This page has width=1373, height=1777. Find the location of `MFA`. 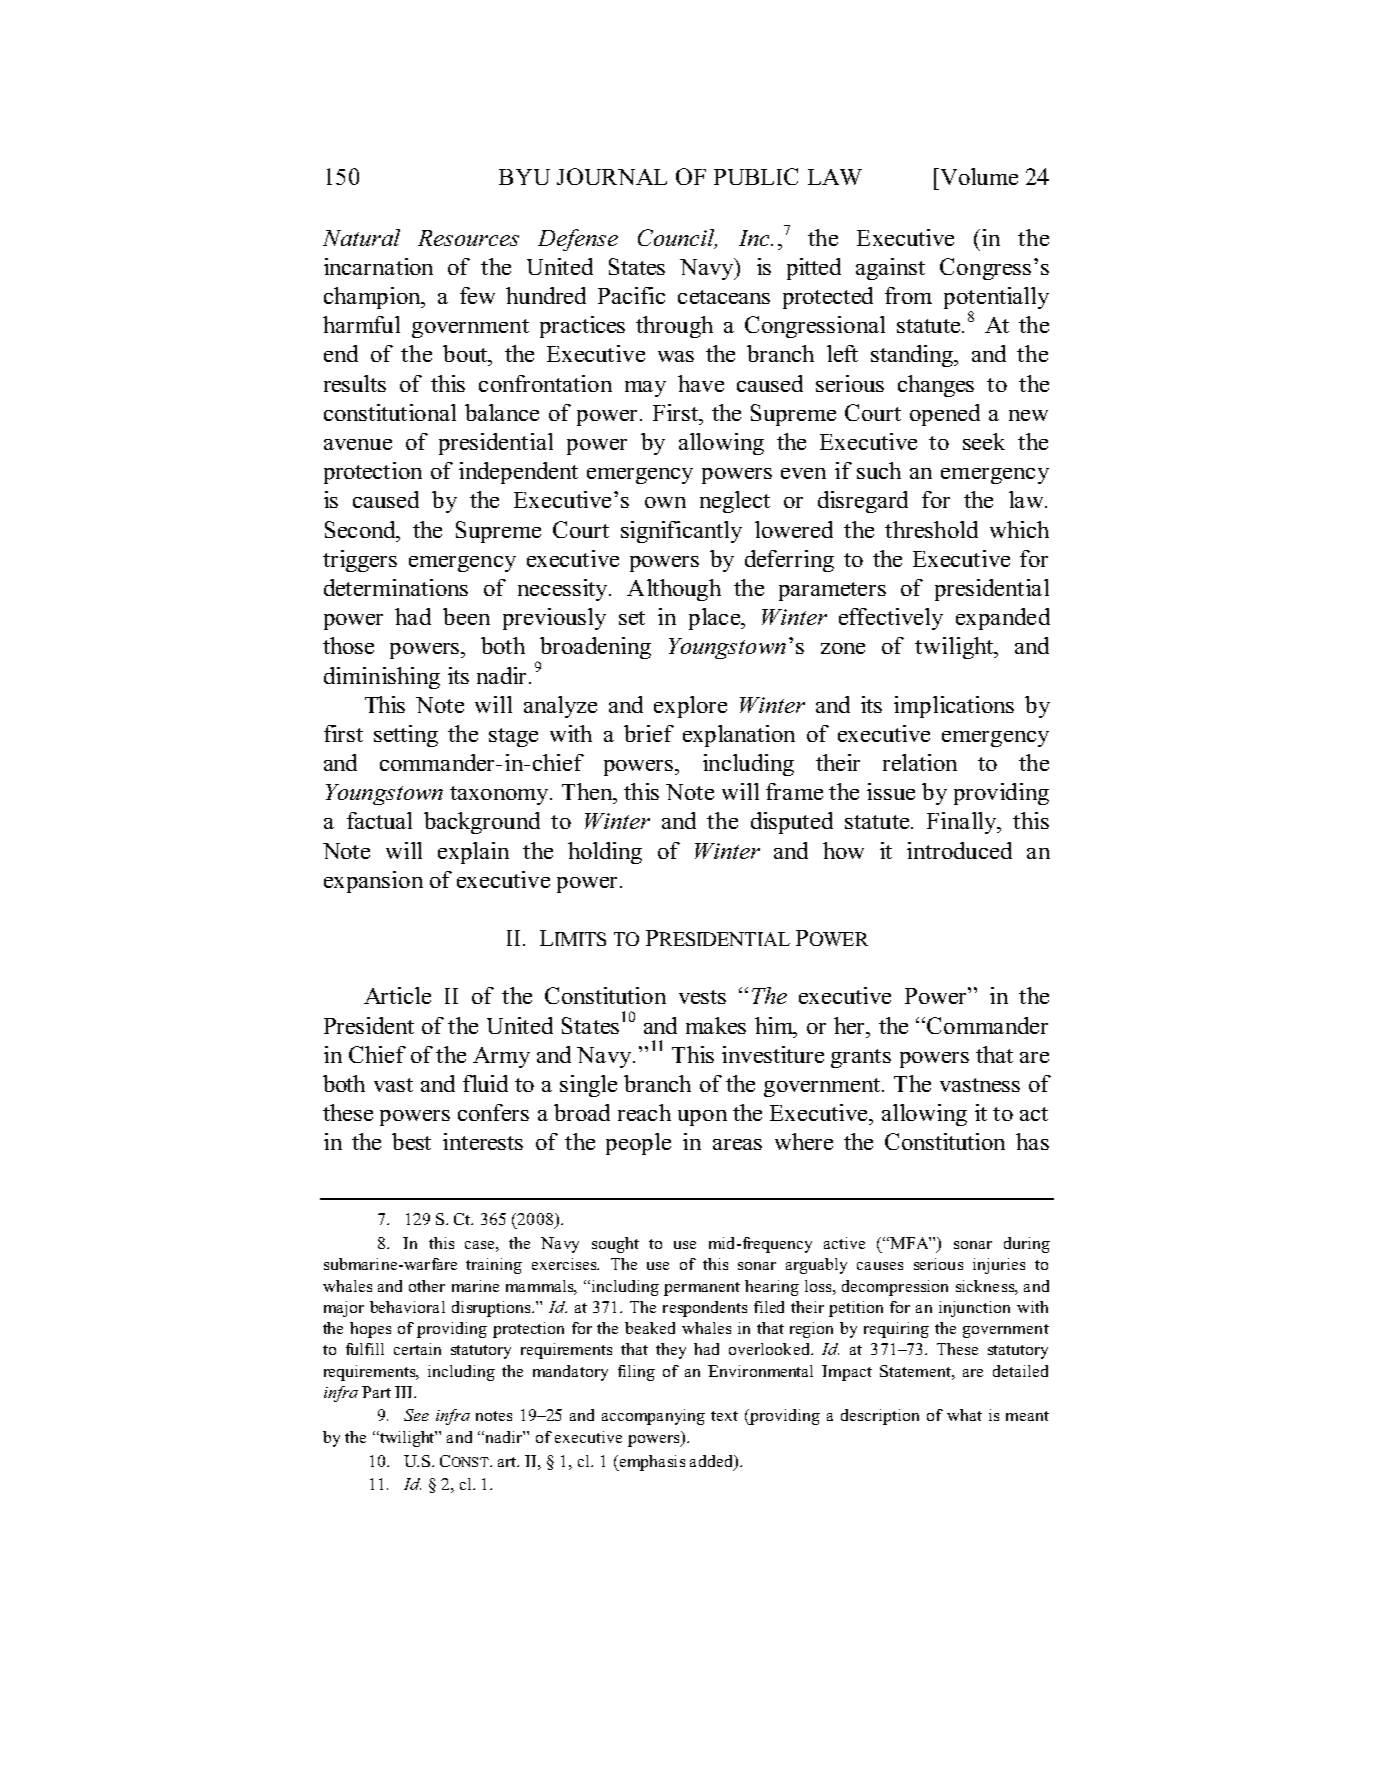

MFA is located at coordinates (910, 1243).
